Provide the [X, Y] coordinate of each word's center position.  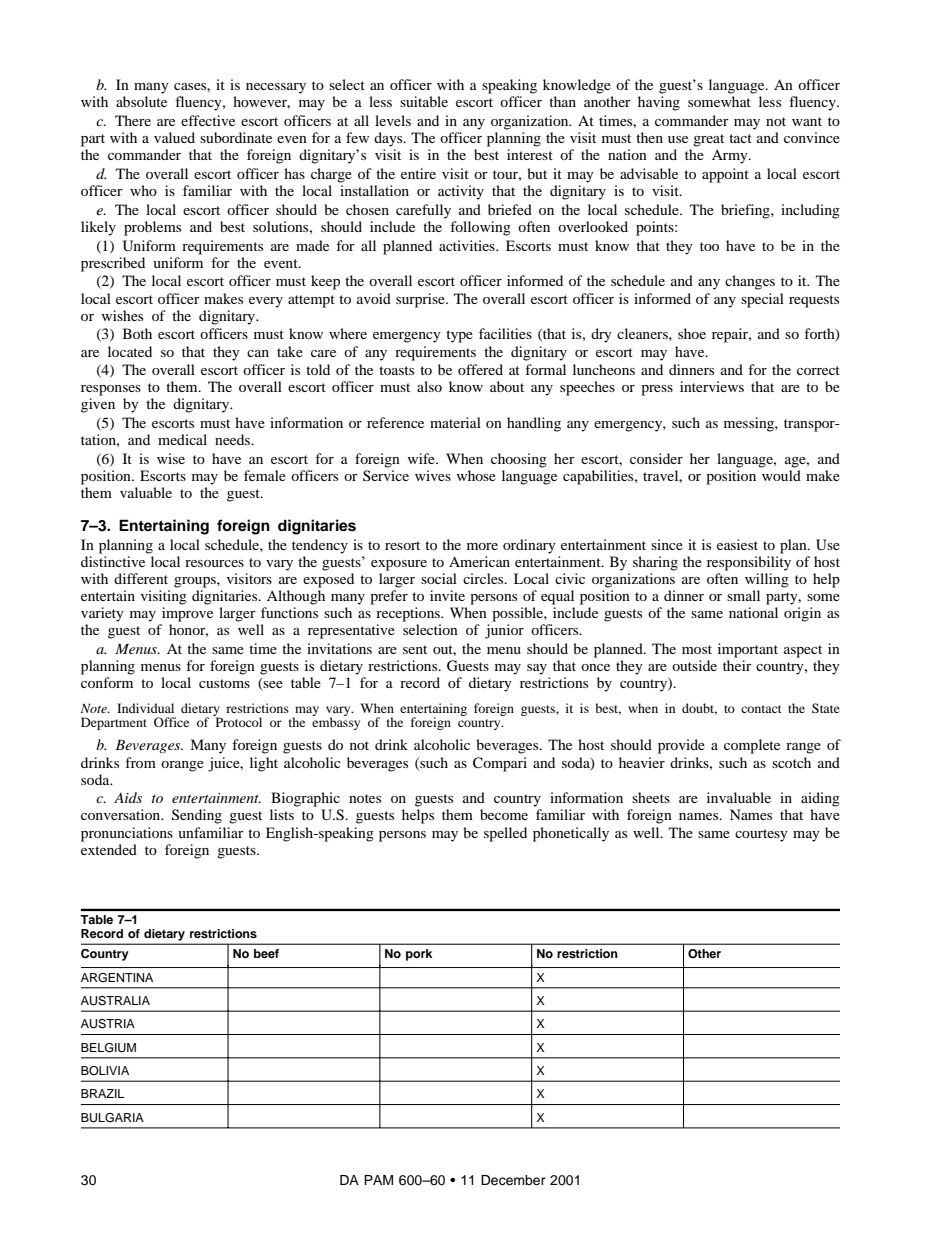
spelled [505, 834]
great [708, 140]
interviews [712, 386]
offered [480, 369]
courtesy [761, 835]
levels [393, 120]
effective [208, 120]
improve [187, 614]
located [130, 351]
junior [504, 631]
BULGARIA [112, 1118]
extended [109, 849]
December [513, 1180]
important [748, 650]
